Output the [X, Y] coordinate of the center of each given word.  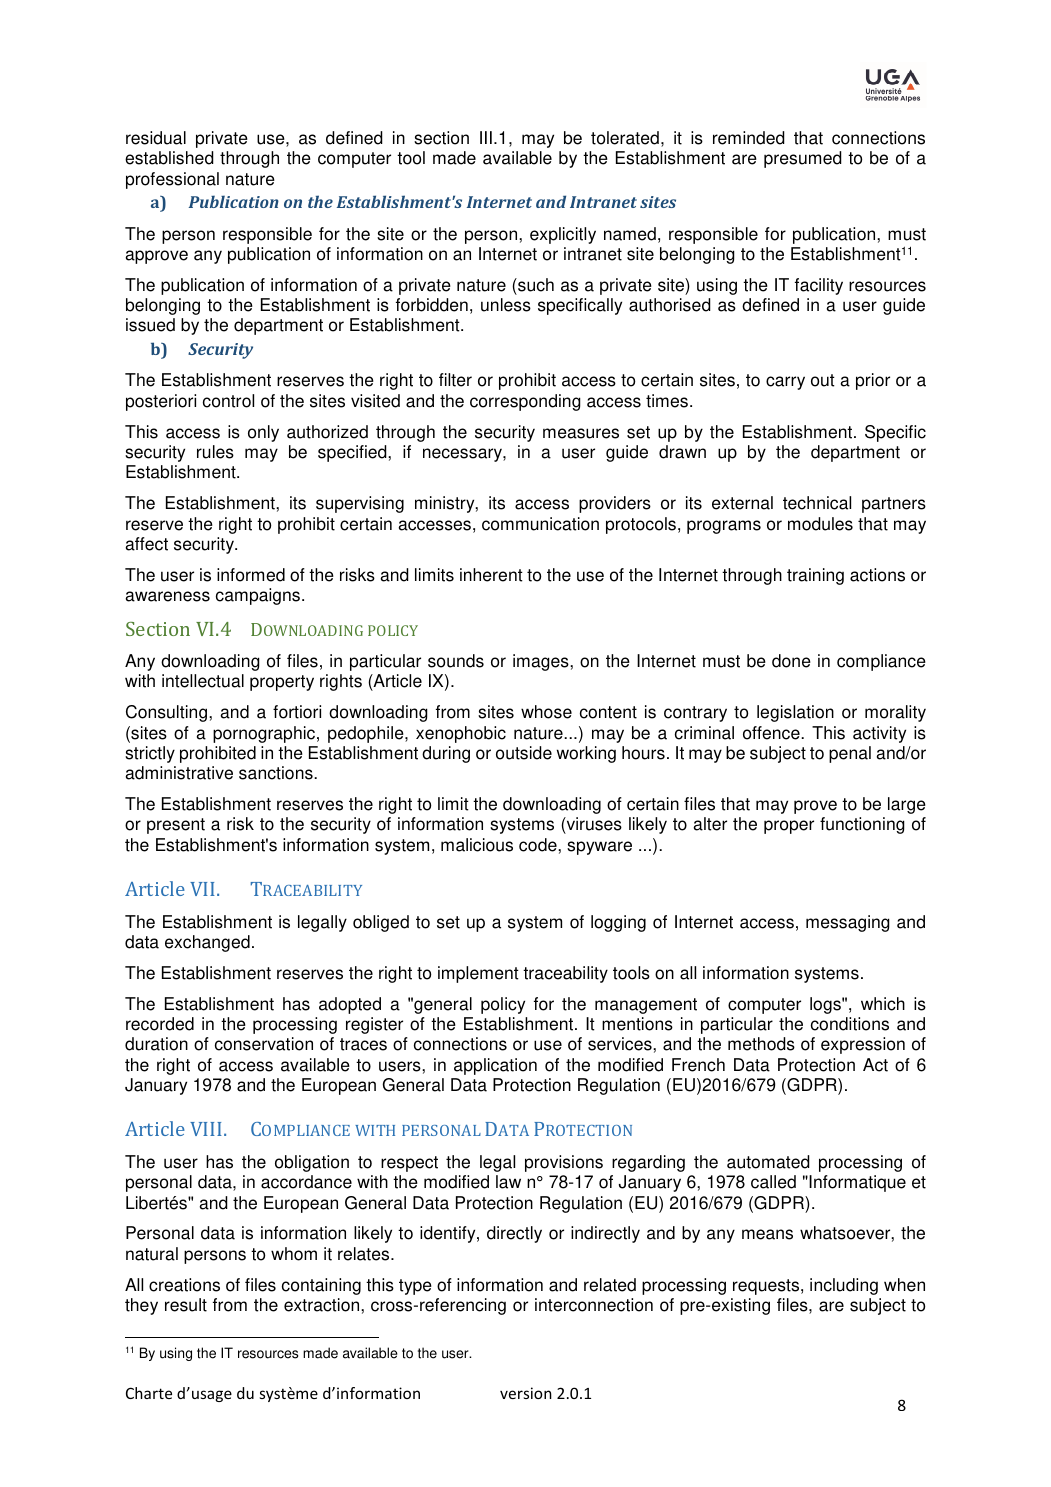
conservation [264, 1044]
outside [524, 753]
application [495, 1066]
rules [215, 452]
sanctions [277, 773]
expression [863, 1045]
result [186, 1305]
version [526, 1393]
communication [540, 524]
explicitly [563, 235]
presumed [803, 159]
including [844, 1286]
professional [172, 180]
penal [850, 754]
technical [817, 503]
